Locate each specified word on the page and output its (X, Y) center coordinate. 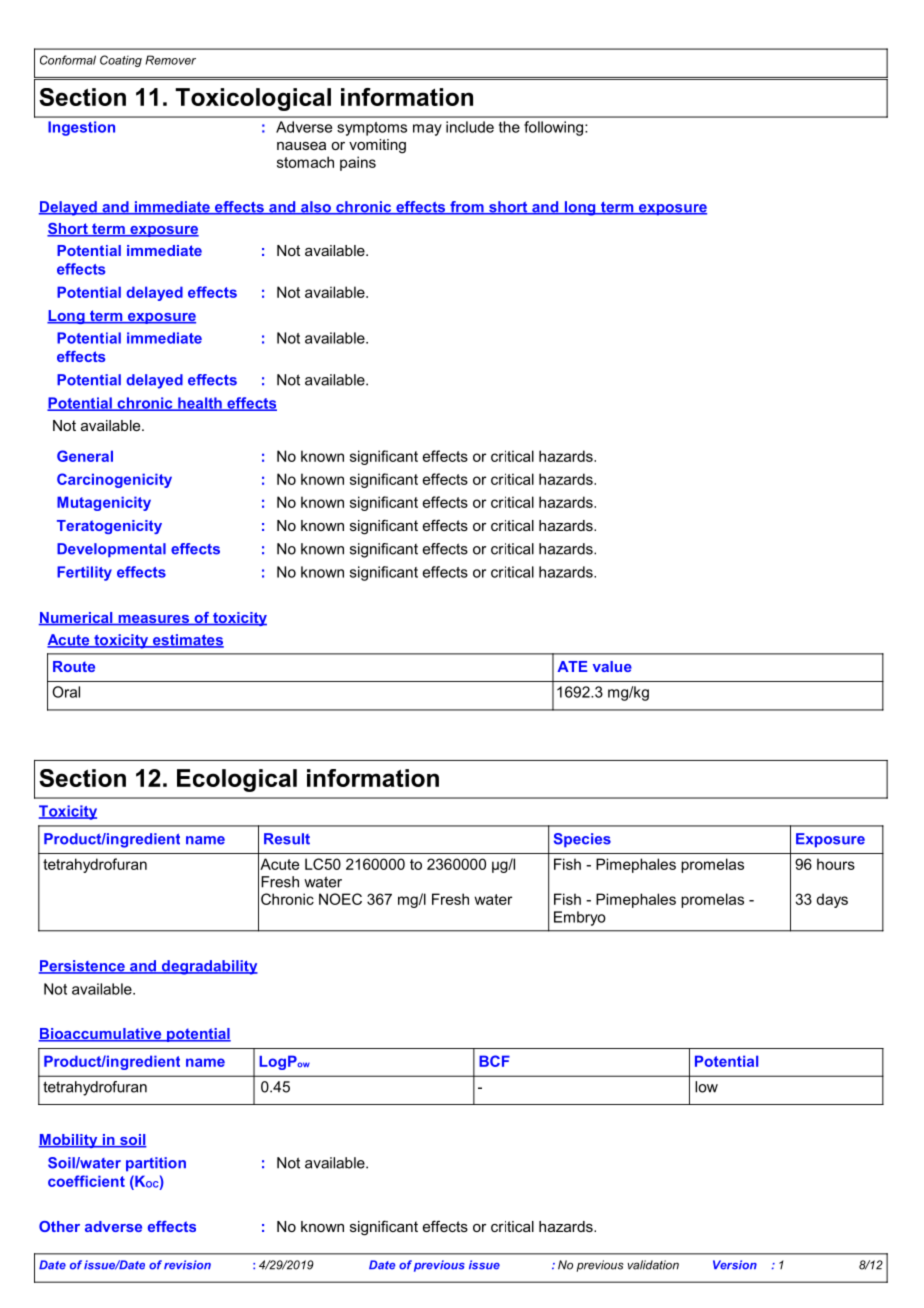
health (200, 404)
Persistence (83, 967)
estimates (187, 641)
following (555, 128)
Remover (170, 60)
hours (836, 864)
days (832, 900)
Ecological (237, 780)
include (470, 127)
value (612, 666)
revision (187, 1265)
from (467, 208)
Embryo (580, 918)
